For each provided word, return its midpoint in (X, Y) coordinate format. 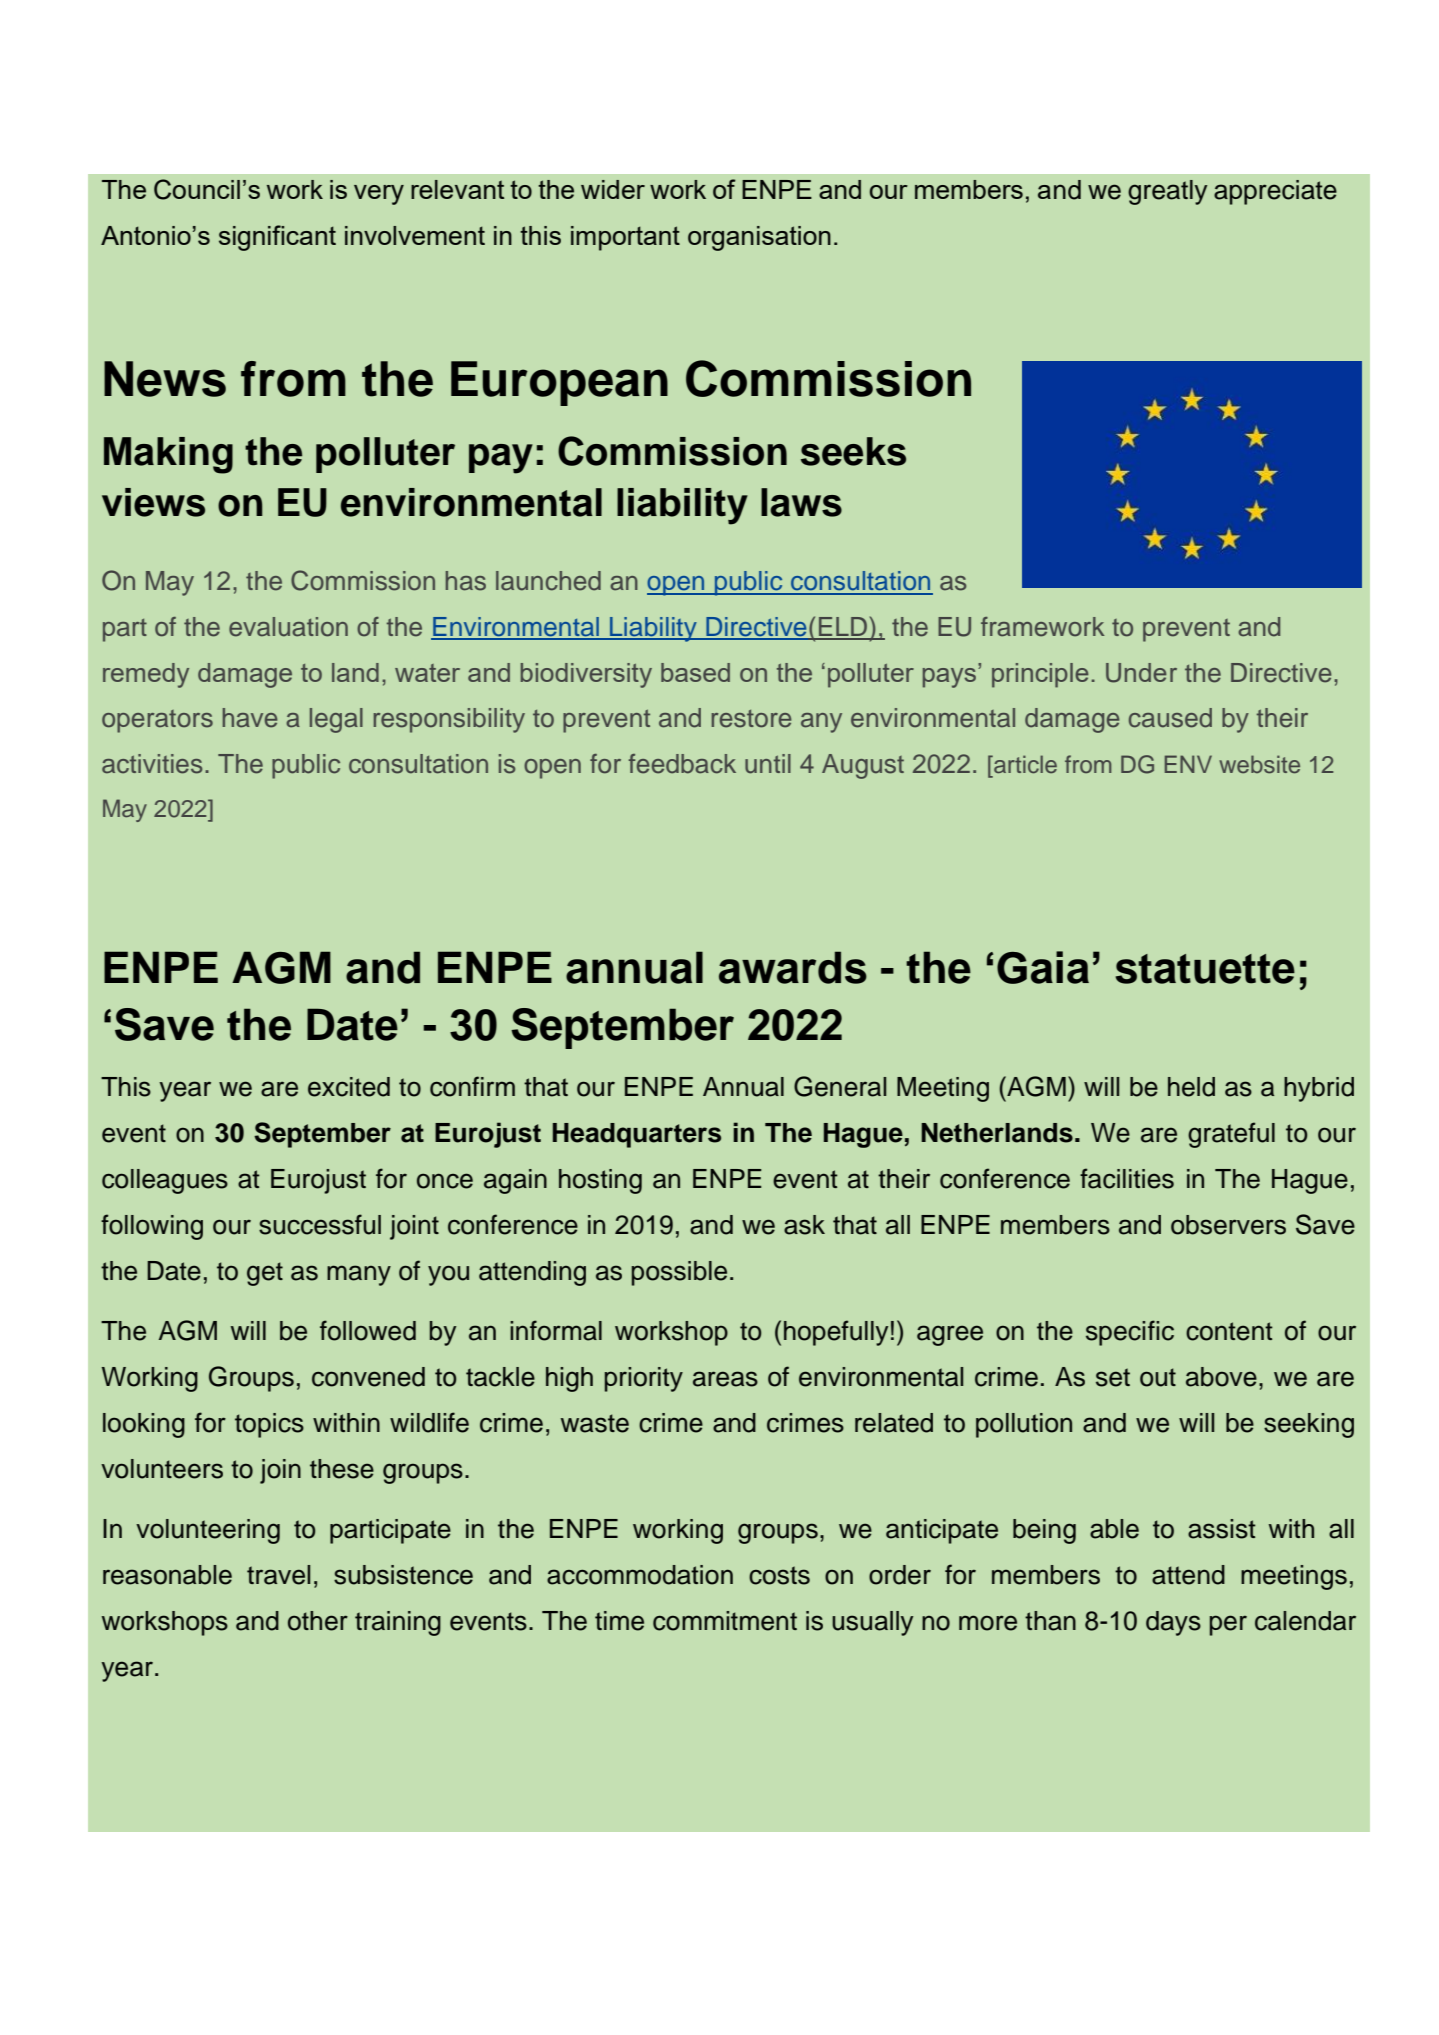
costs (779, 1575)
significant (277, 238)
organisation (759, 238)
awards (793, 967)
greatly (1167, 192)
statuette (1205, 969)
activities (152, 764)
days (1173, 1623)
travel (278, 1575)
